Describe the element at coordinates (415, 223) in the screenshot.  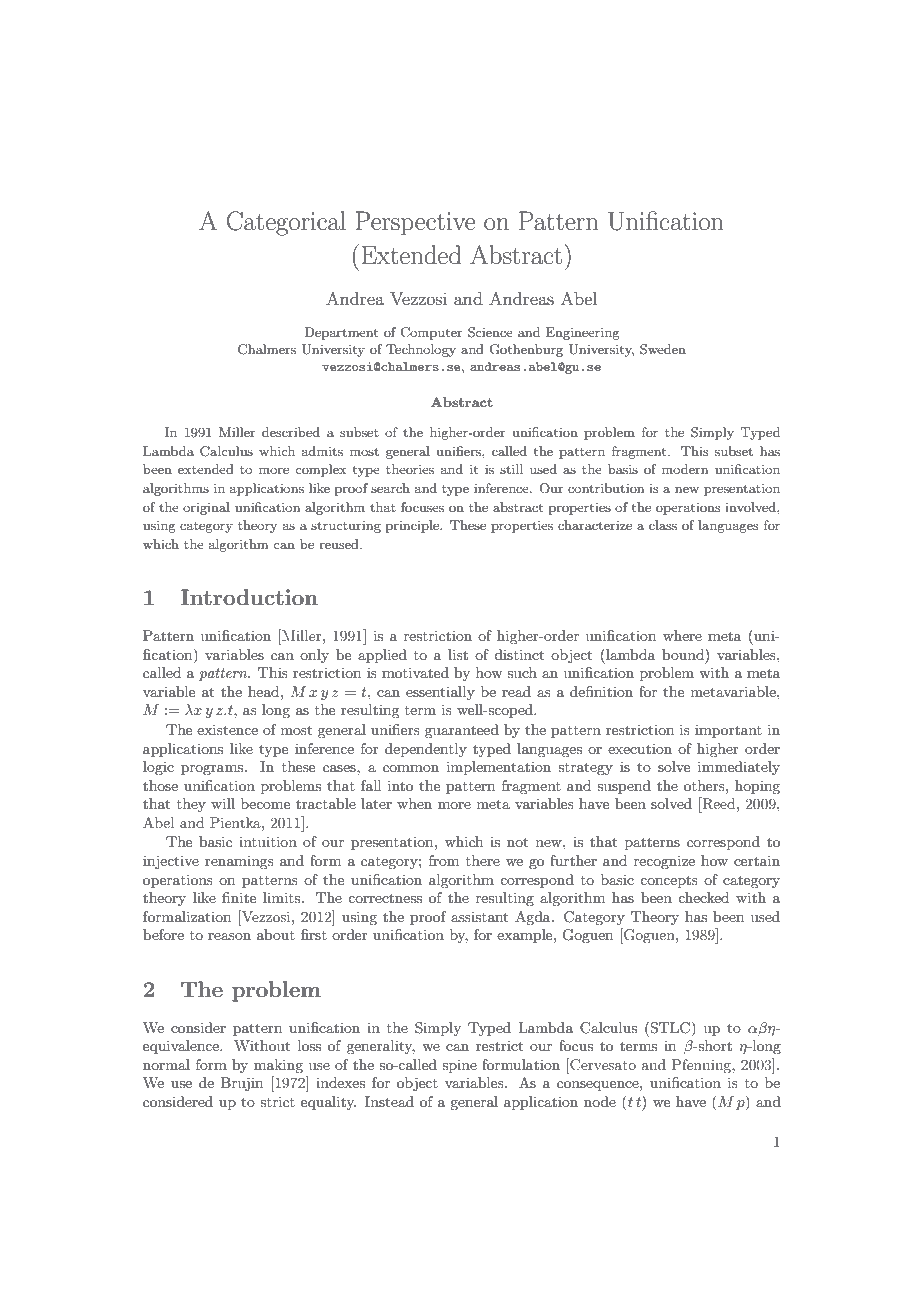
I see `Perspective` at that location.
